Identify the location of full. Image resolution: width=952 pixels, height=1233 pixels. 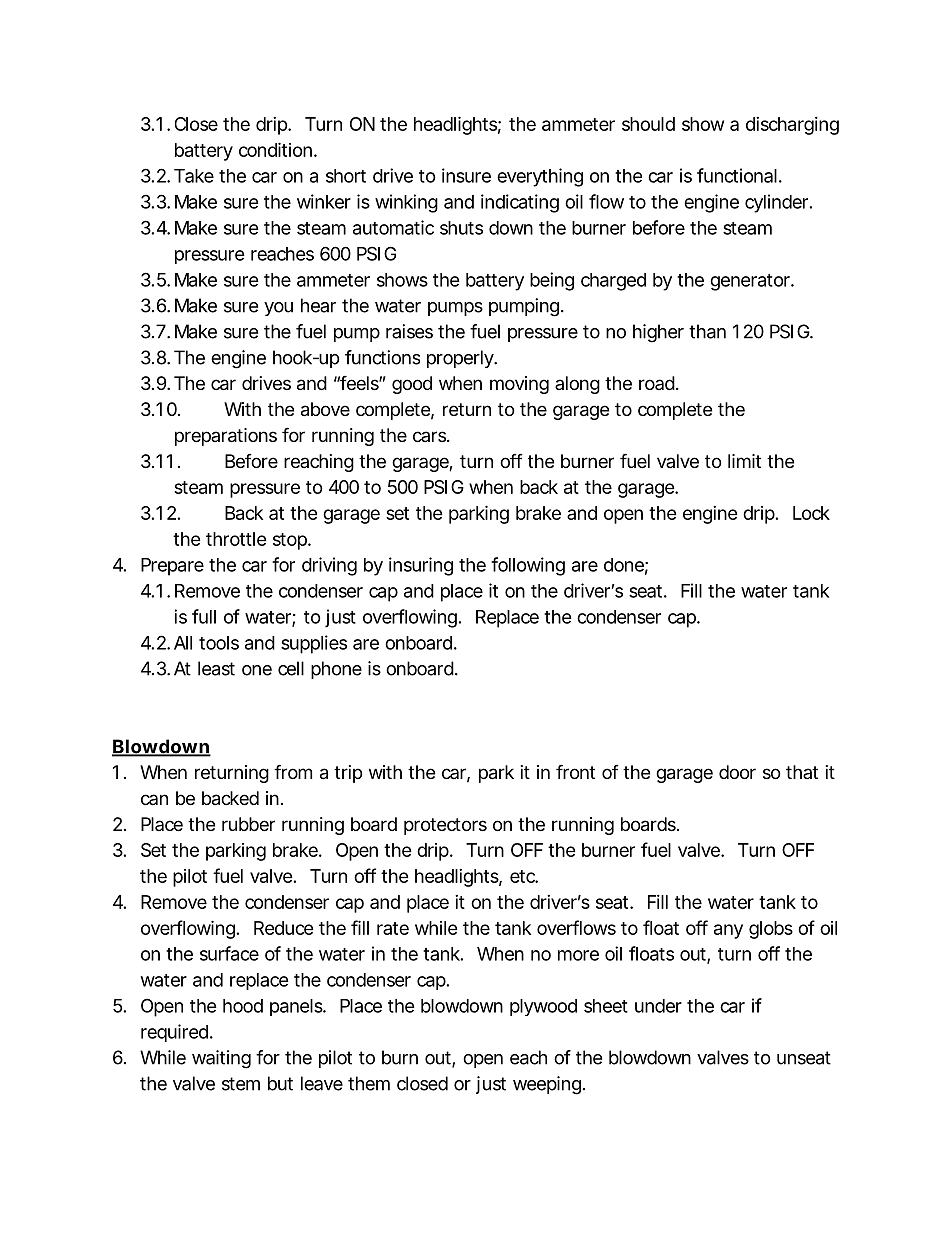
(204, 616).
